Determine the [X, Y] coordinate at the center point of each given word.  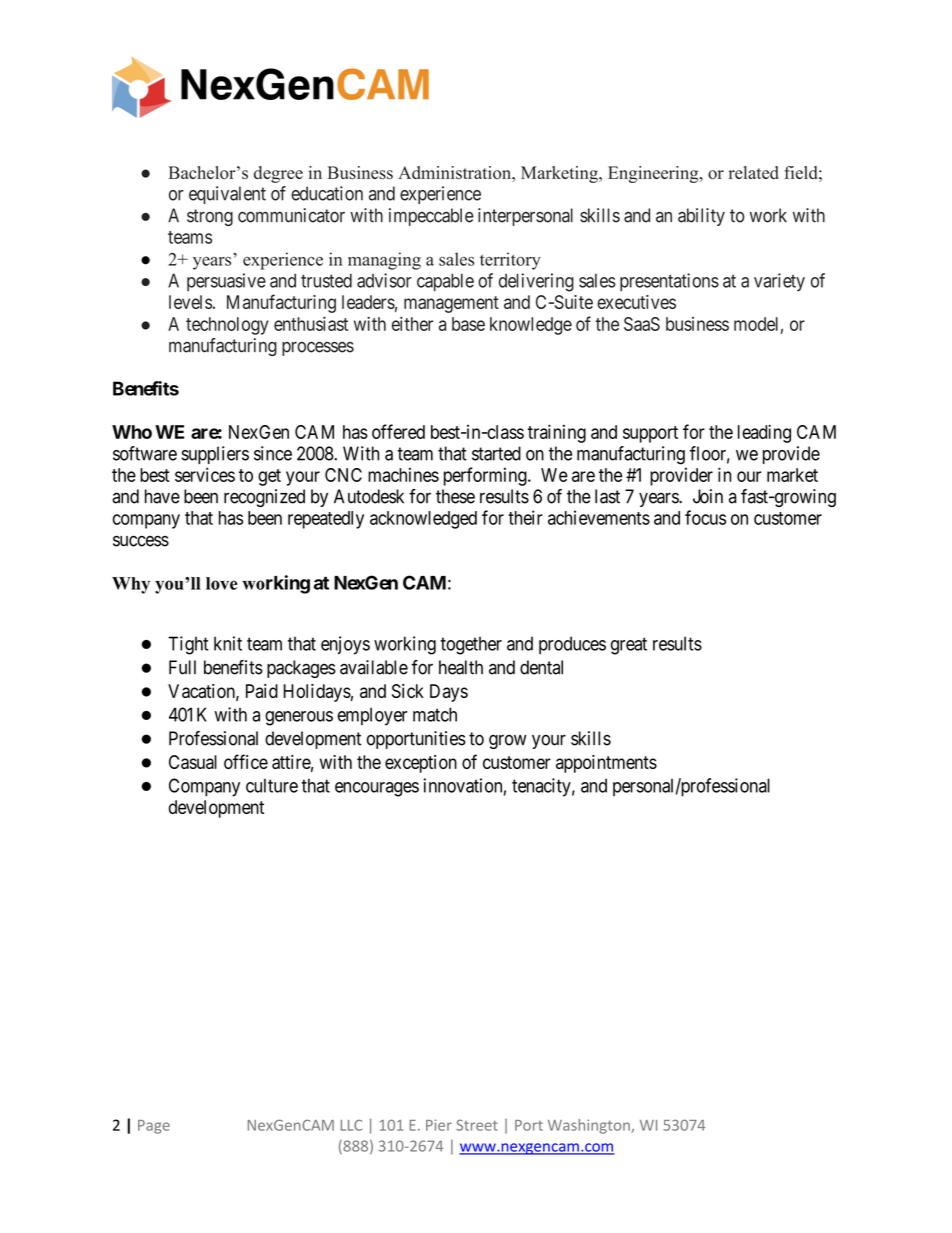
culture [272, 785]
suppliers [215, 455]
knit [228, 643]
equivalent [227, 195]
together [471, 646]
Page [154, 1127]
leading [764, 433]
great [629, 646]
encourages [377, 789]
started [496, 453]
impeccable [431, 217]
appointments [606, 764]
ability [701, 217]
